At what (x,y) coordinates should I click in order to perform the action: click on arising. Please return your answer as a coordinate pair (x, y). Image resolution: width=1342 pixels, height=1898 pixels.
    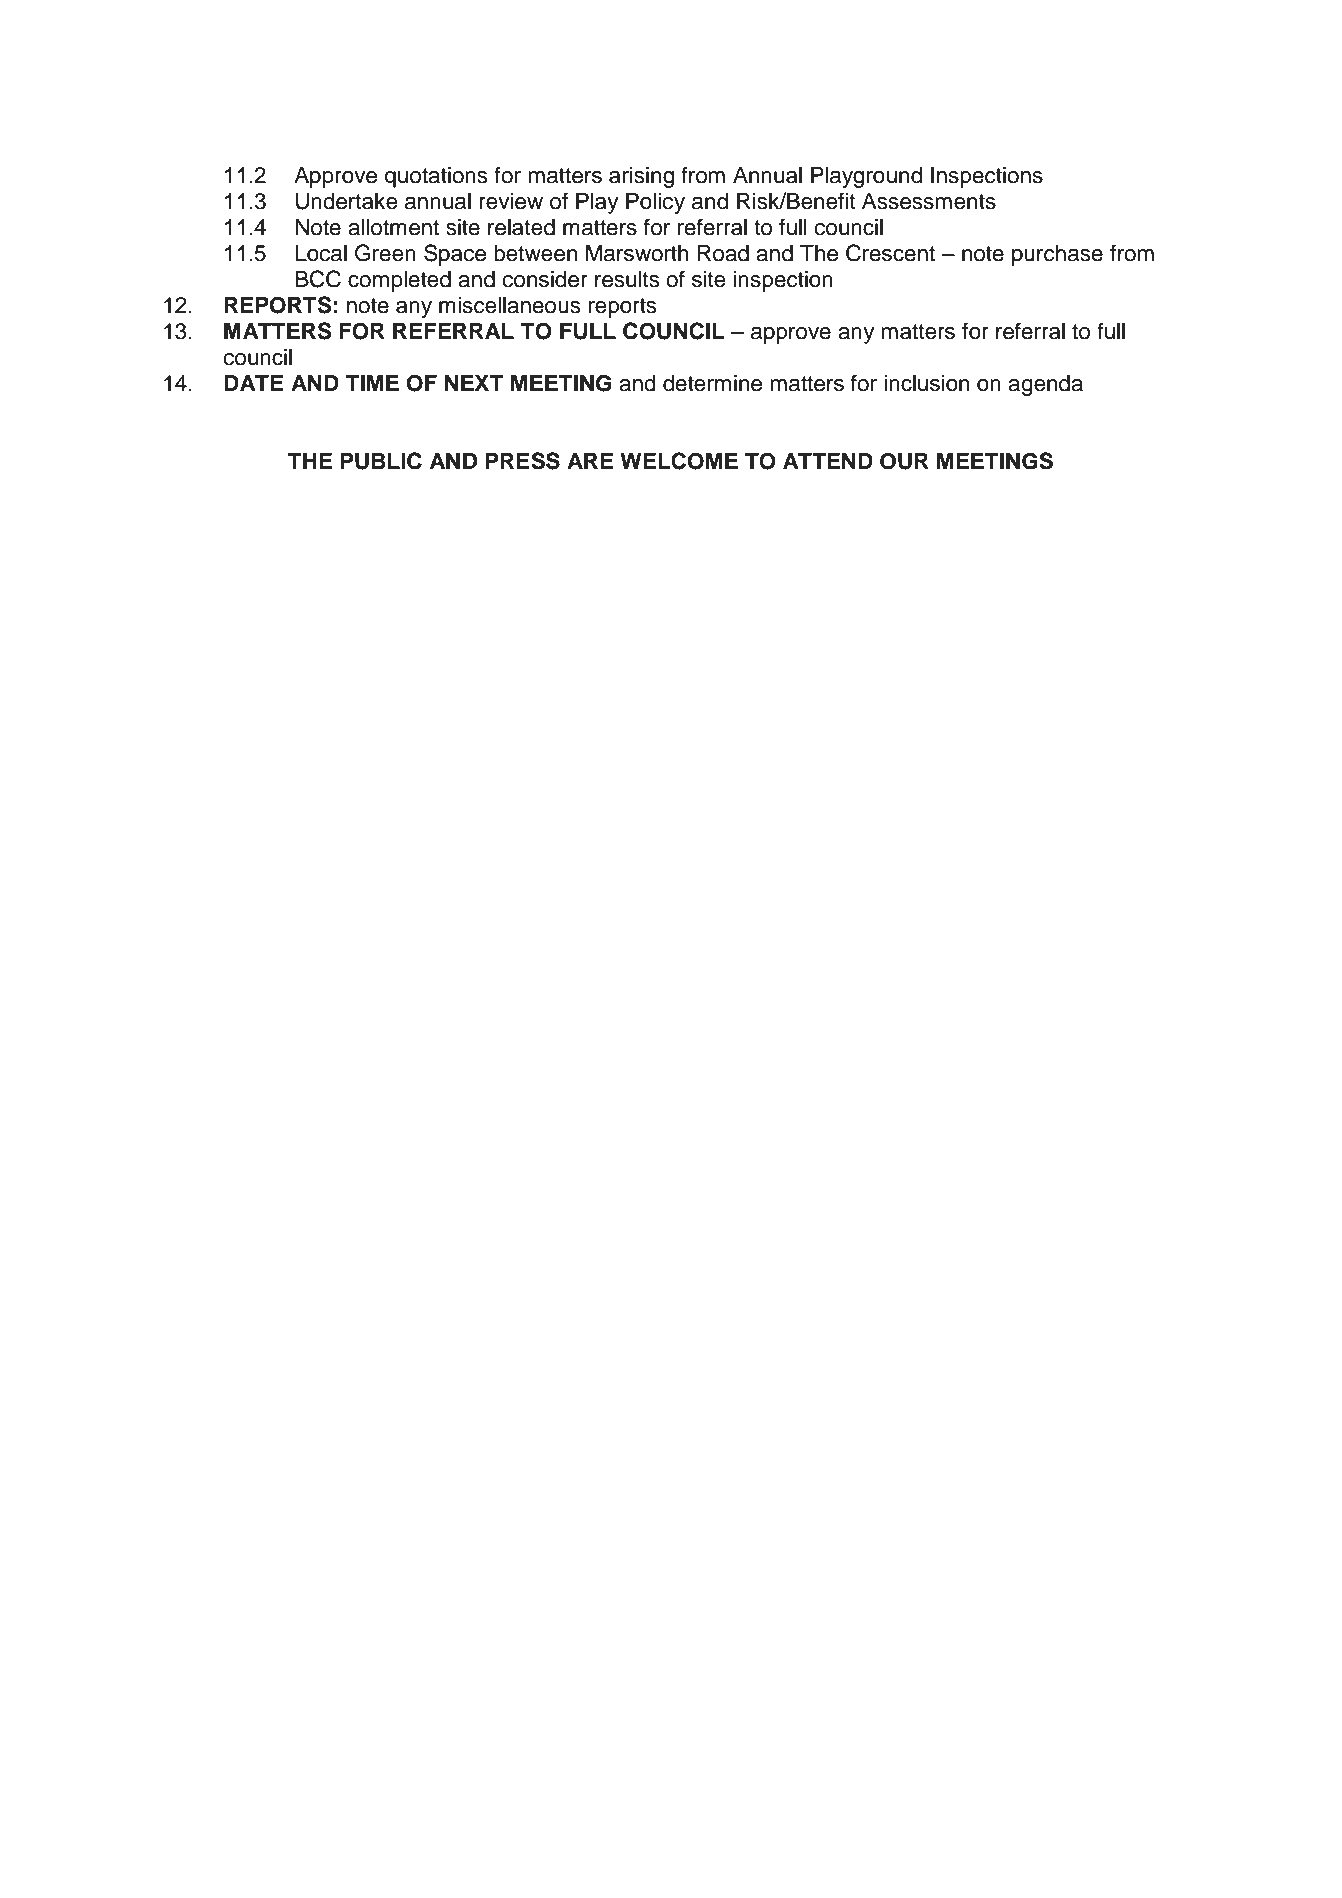
    Looking at the image, I should click on (641, 177).
